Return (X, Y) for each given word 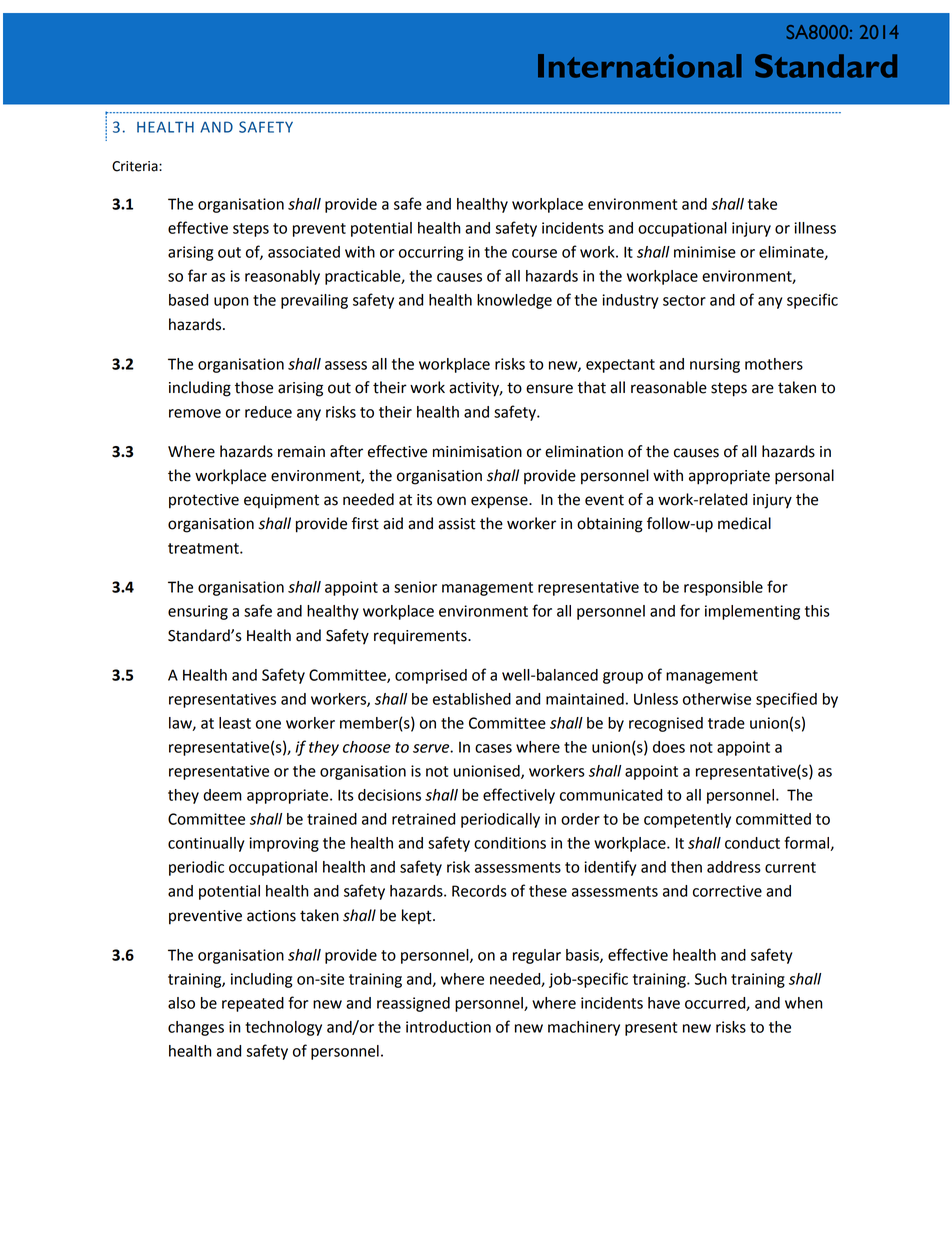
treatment (204, 548)
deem (222, 795)
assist (457, 524)
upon (231, 303)
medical (744, 523)
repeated (253, 1004)
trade (726, 723)
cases (493, 748)
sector (684, 300)
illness (815, 228)
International (640, 66)
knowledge (514, 301)
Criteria (136, 166)
